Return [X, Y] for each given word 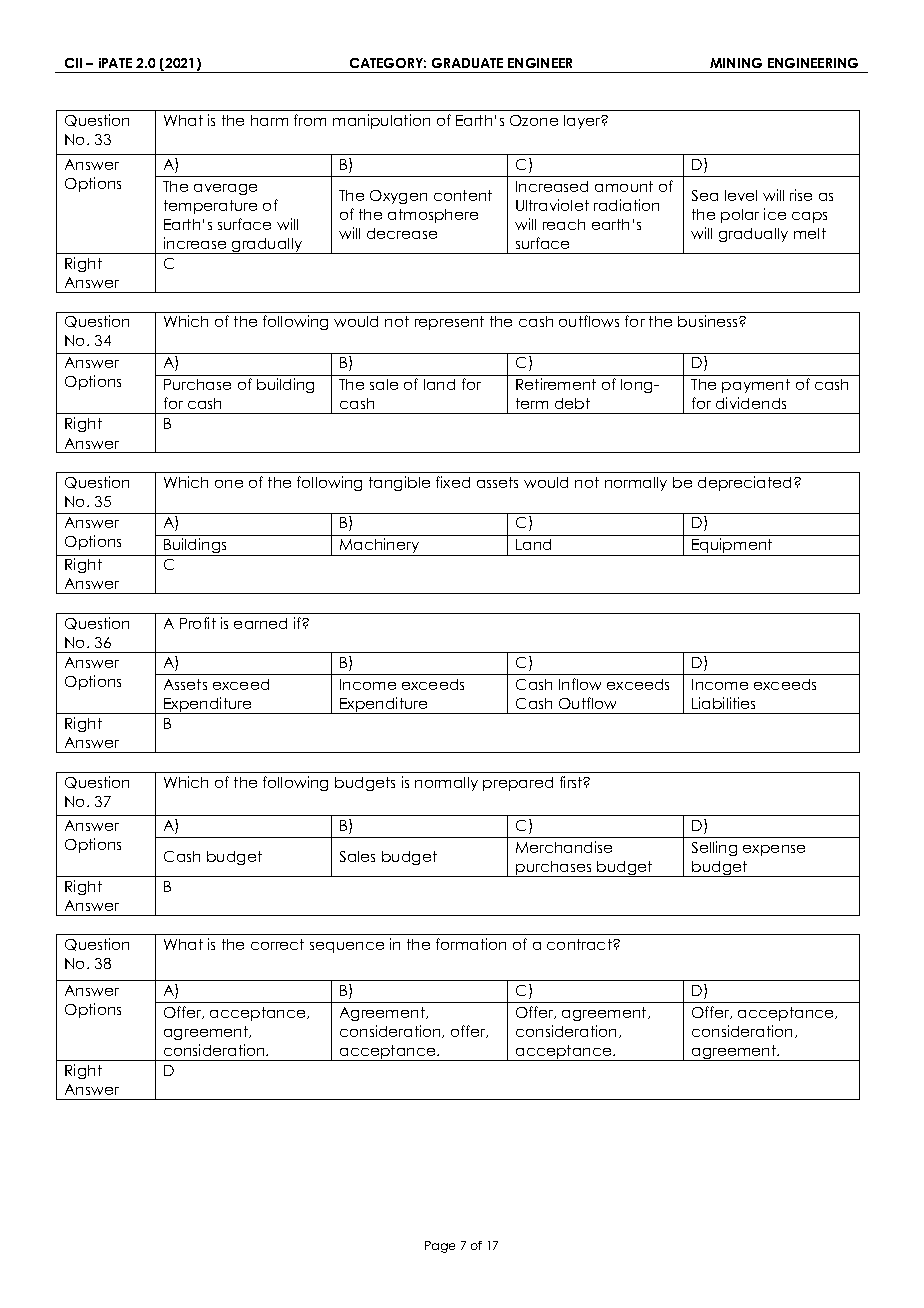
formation [471, 944]
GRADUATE [467, 63]
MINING [736, 63]
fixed [453, 482]
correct [277, 944]
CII [73, 63]
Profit [198, 623]
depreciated [744, 483]
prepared [518, 784]
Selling [714, 848]
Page [440, 1247]
